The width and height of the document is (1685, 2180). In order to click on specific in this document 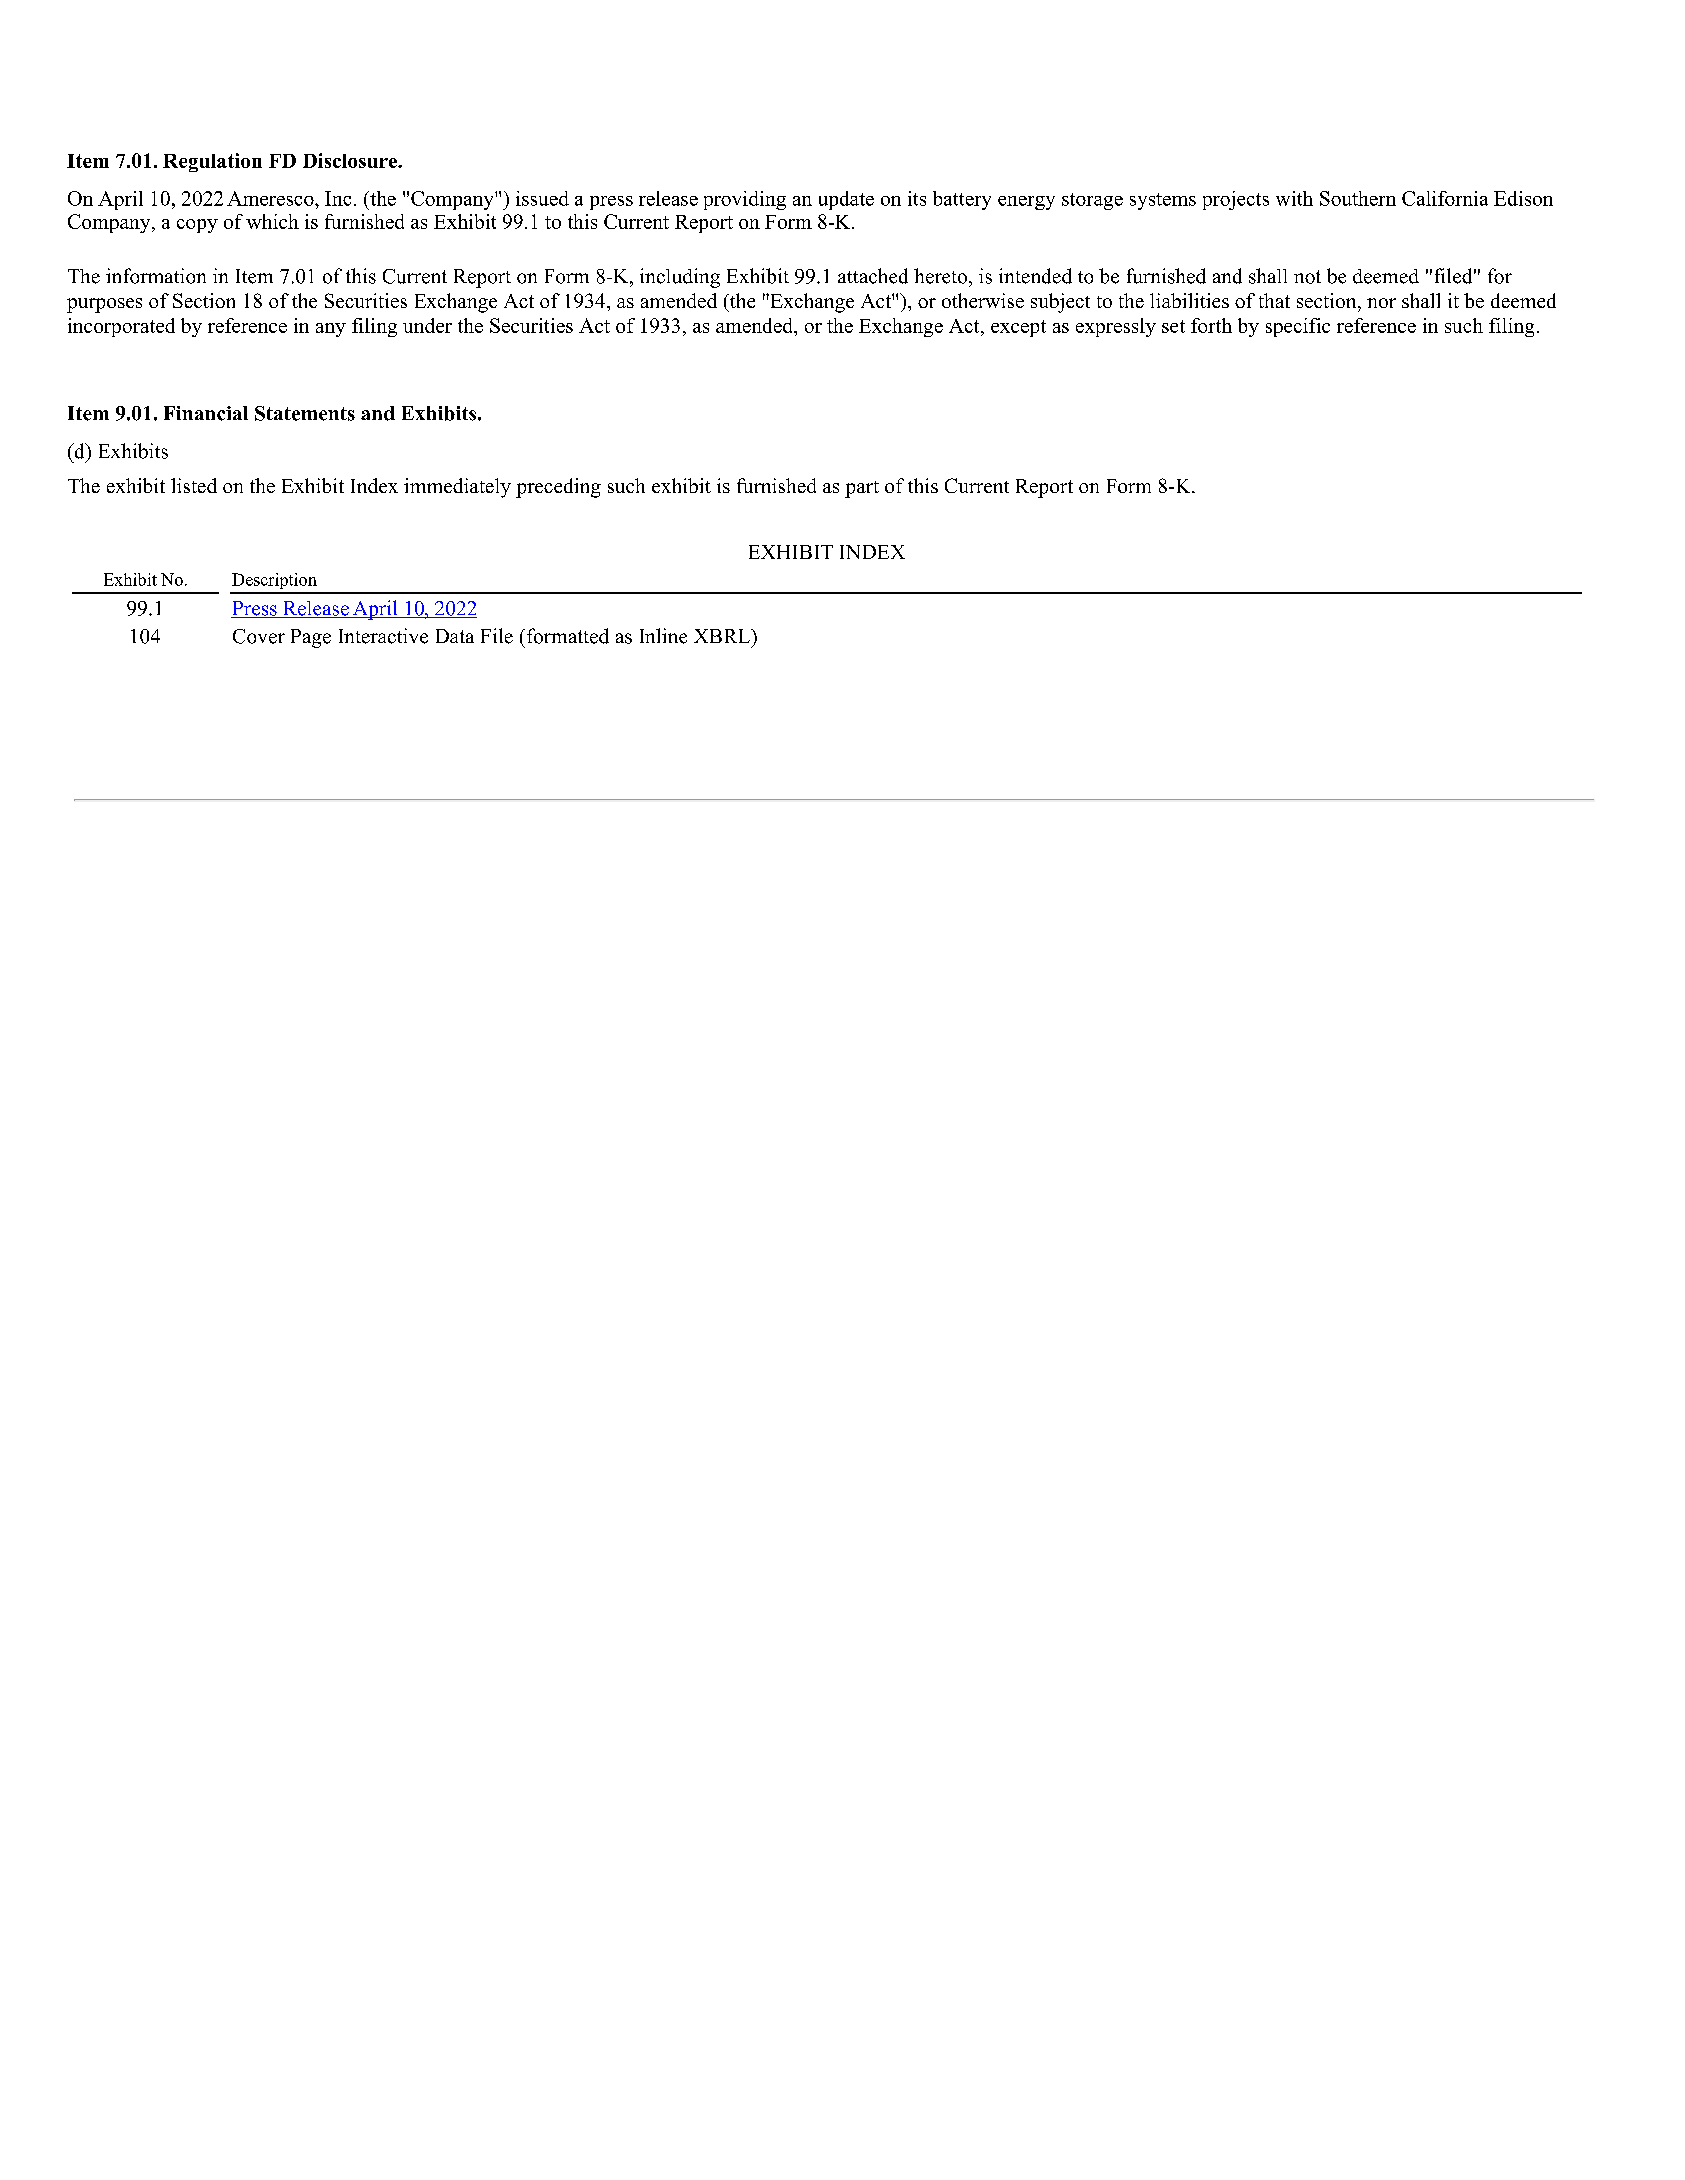, I will do `click(1298, 327)`.
